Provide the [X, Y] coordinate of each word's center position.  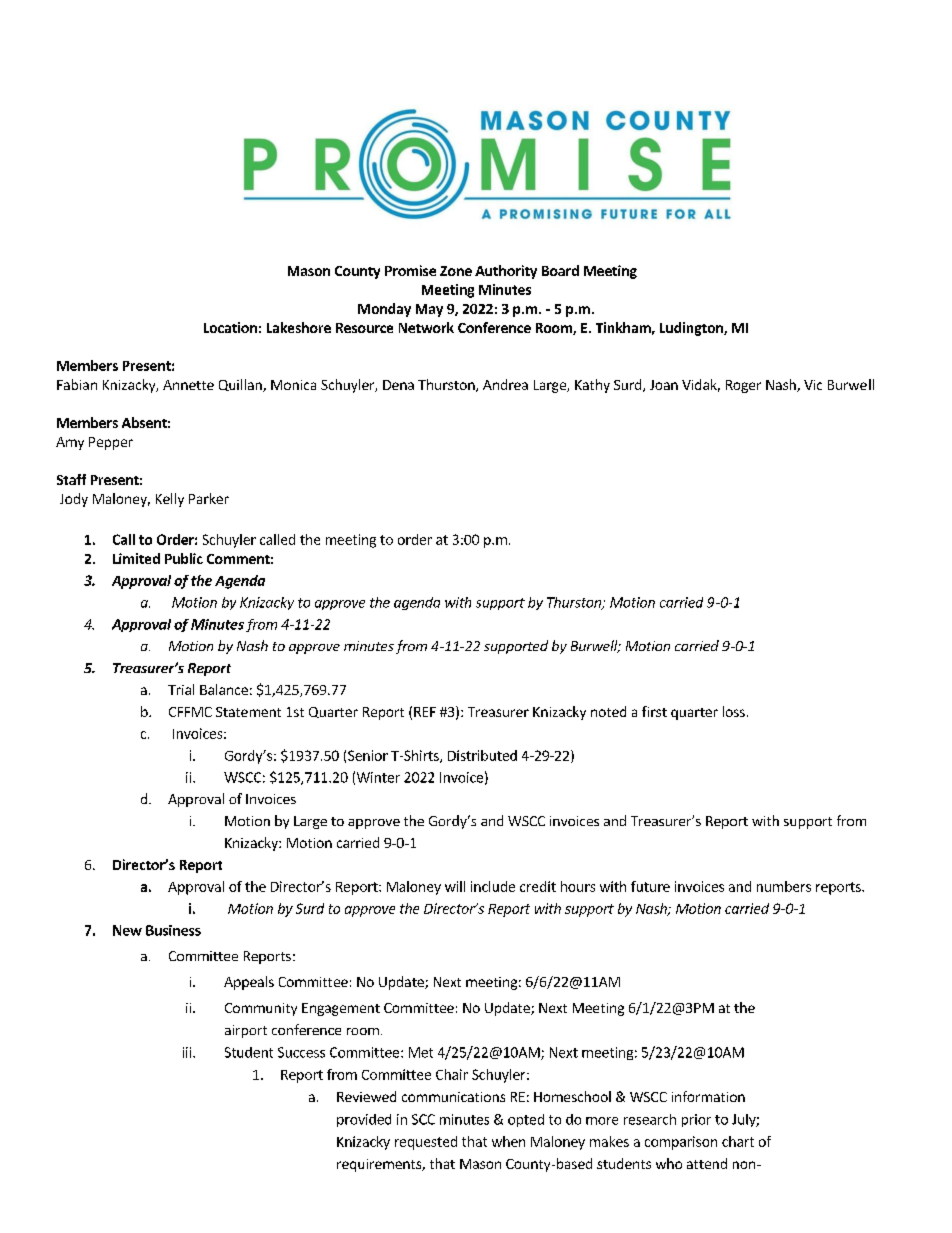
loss [734, 711]
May [429, 310]
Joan [664, 385]
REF [425, 712]
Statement [248, 712]
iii [188, 1052]
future [650, 886]
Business [173, 930]
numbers [784, 886]
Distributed [482, 755]
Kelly [170, 500]
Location [230, 327]
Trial [181, 689]
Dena [398, 385]
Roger [743, 386]
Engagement [341, 1009]
